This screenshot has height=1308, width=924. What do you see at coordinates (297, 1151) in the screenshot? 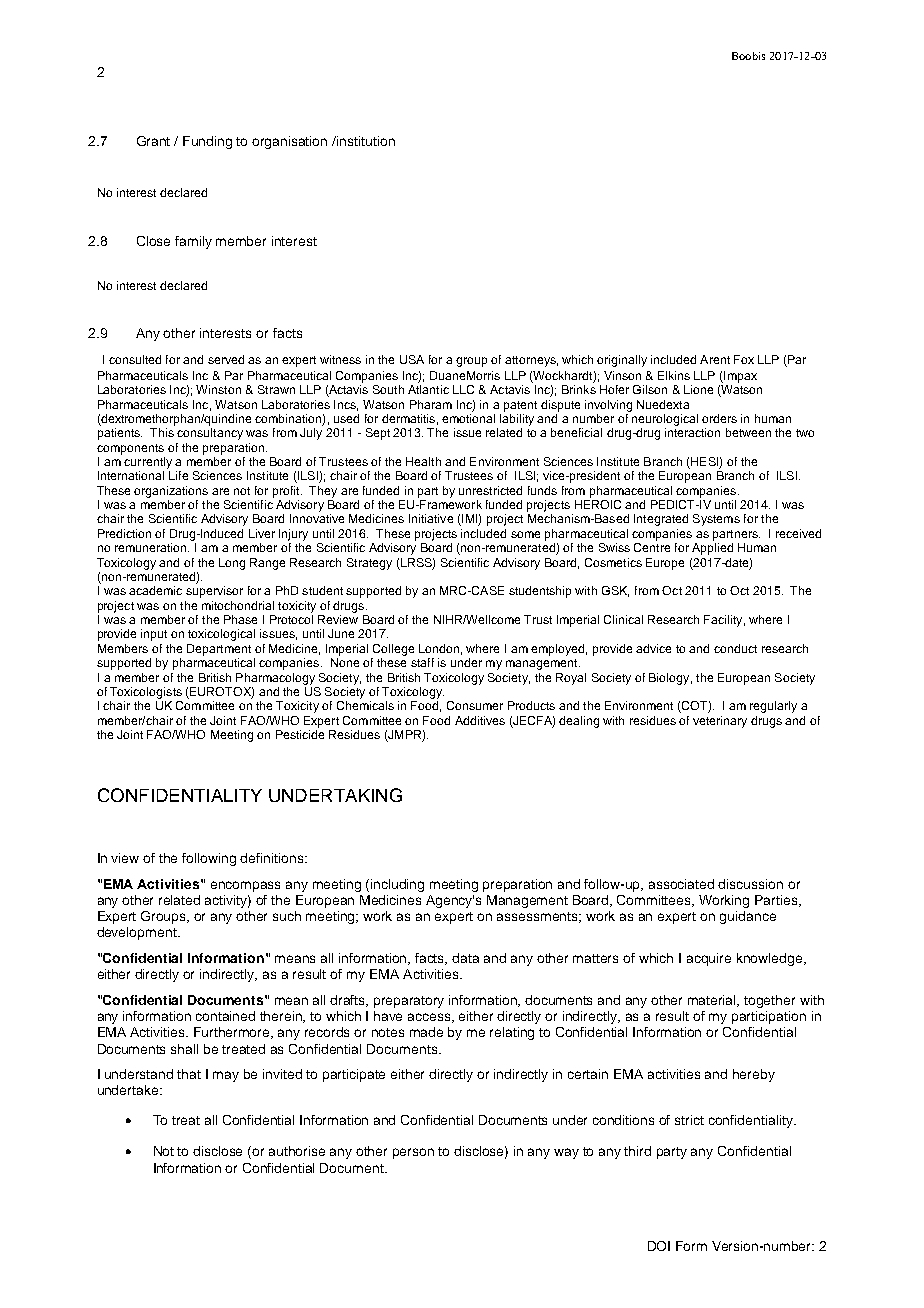
I see `authorise` at bounding box center [297, 1151].
